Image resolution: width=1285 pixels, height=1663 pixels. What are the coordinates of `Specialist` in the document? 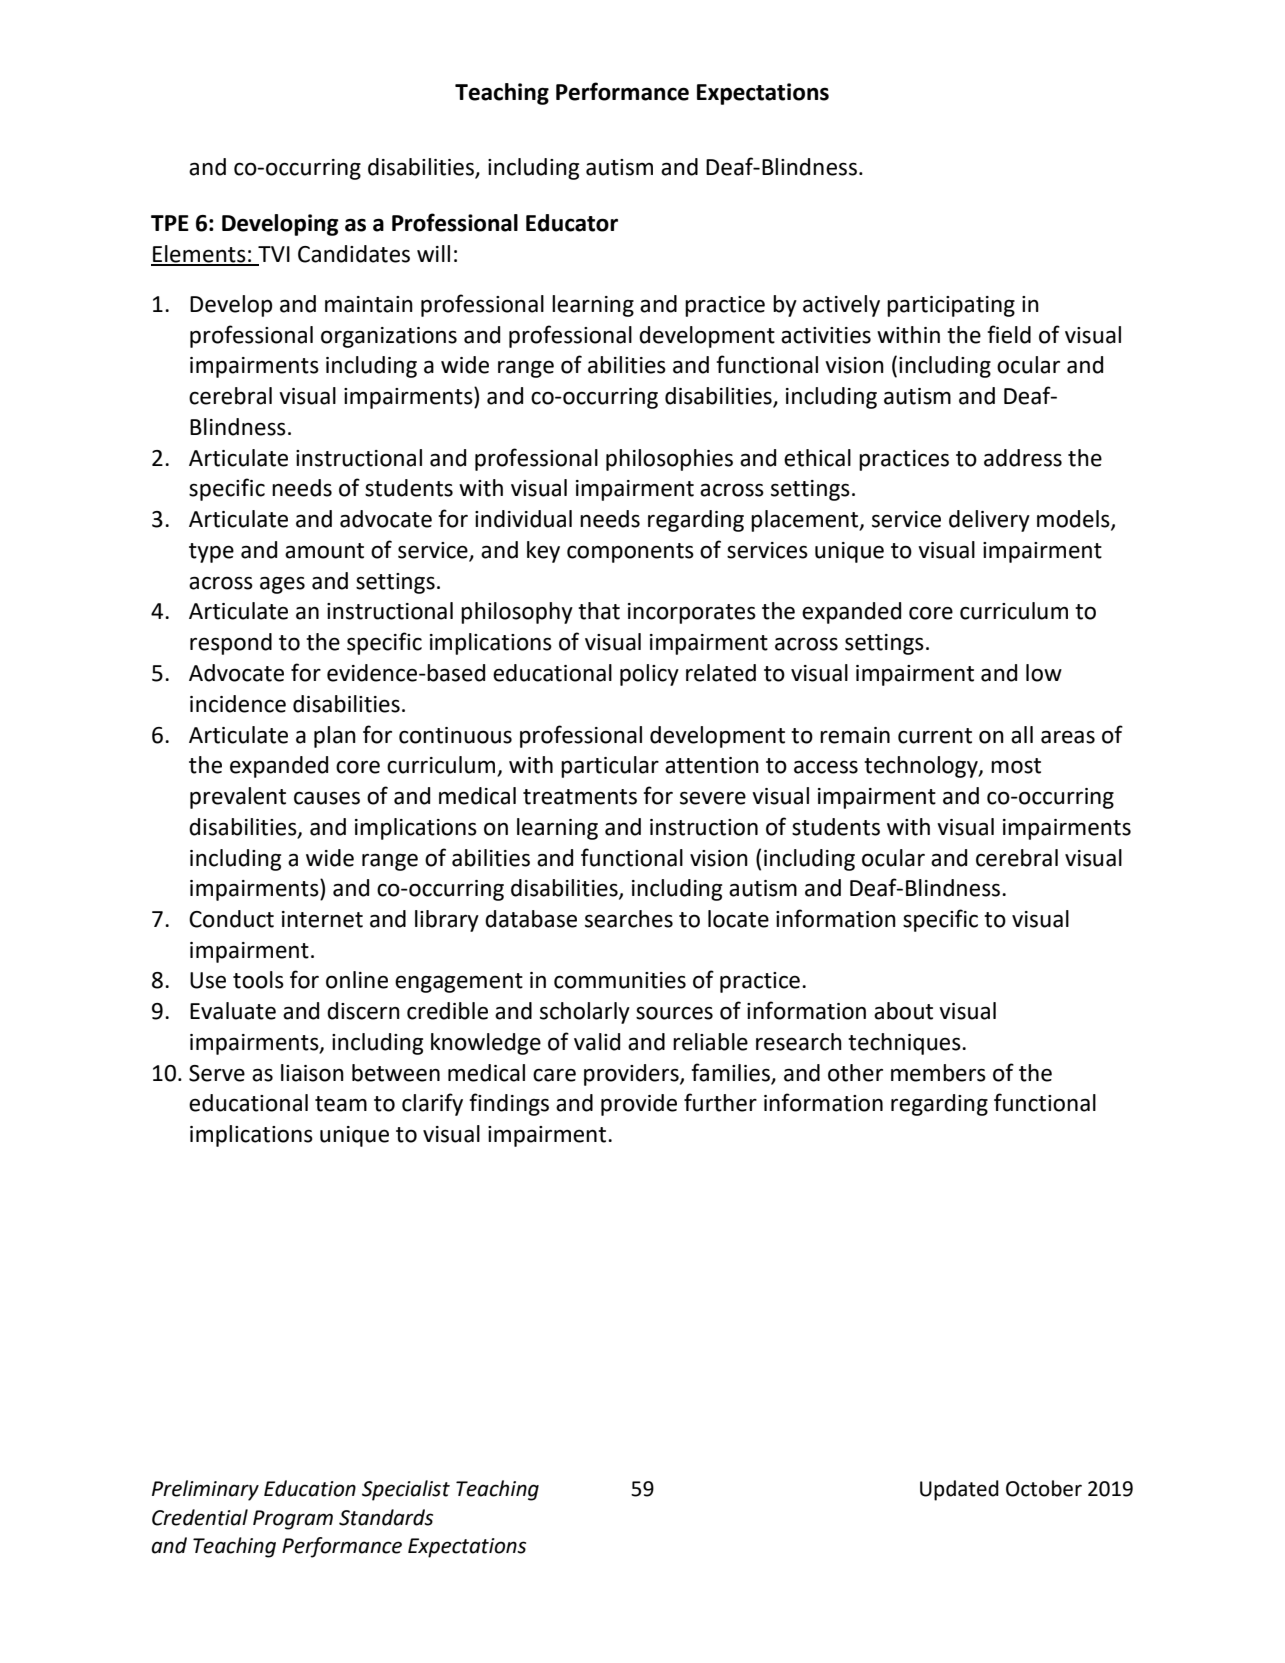 It's located at (406, 1490).
